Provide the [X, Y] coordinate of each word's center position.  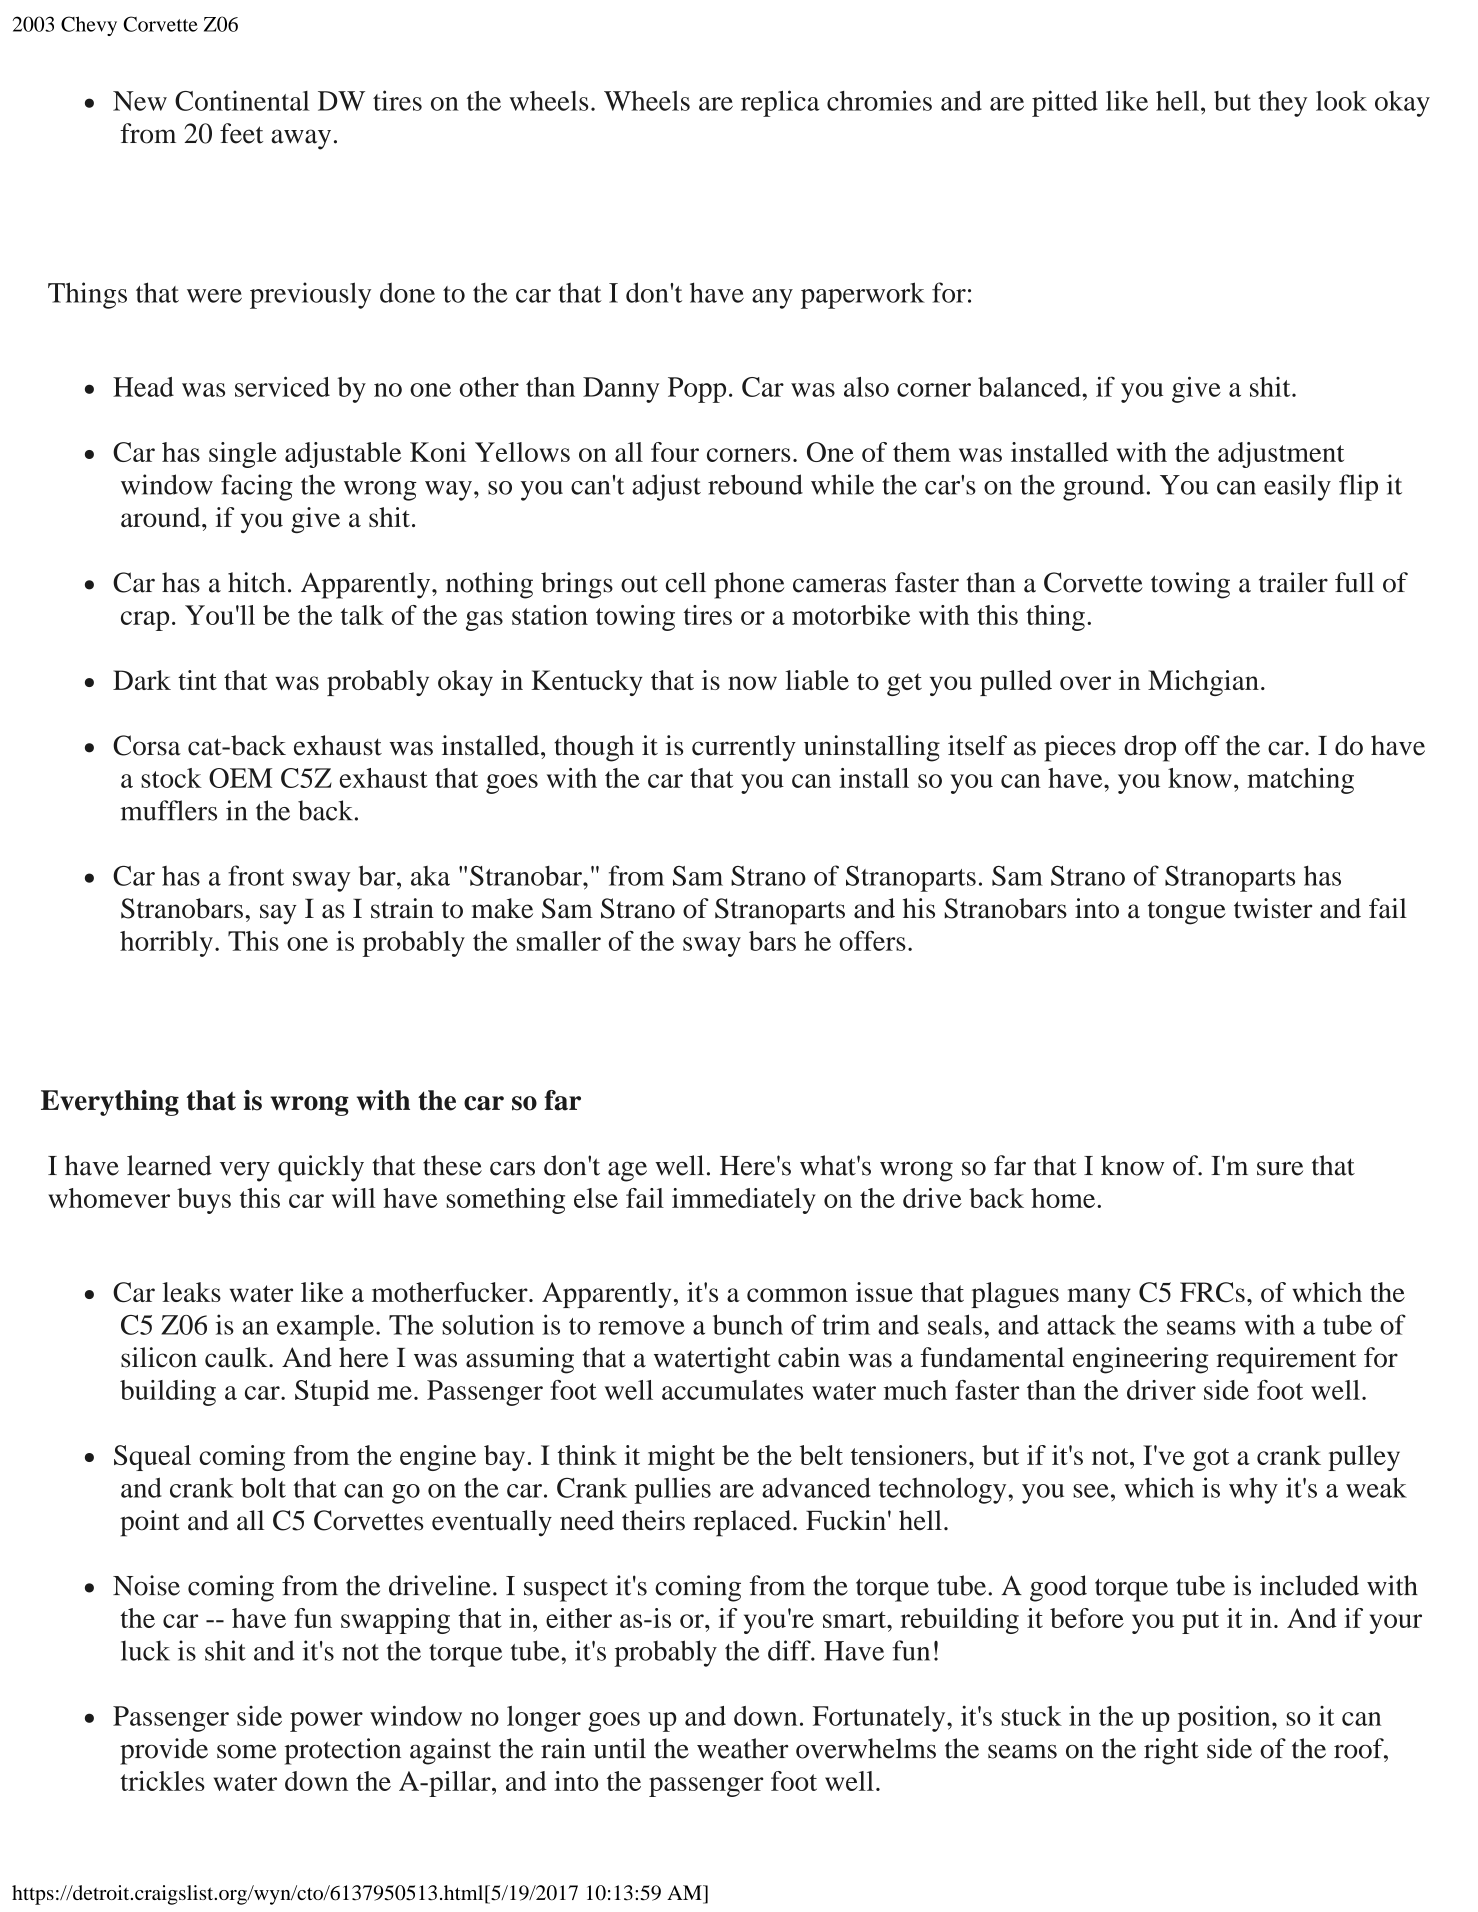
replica [780, 103]
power [326, 1722]
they [1283, 104]
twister [1273, 908]
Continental [242, 100]
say [278, 914]
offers [872, 940]
